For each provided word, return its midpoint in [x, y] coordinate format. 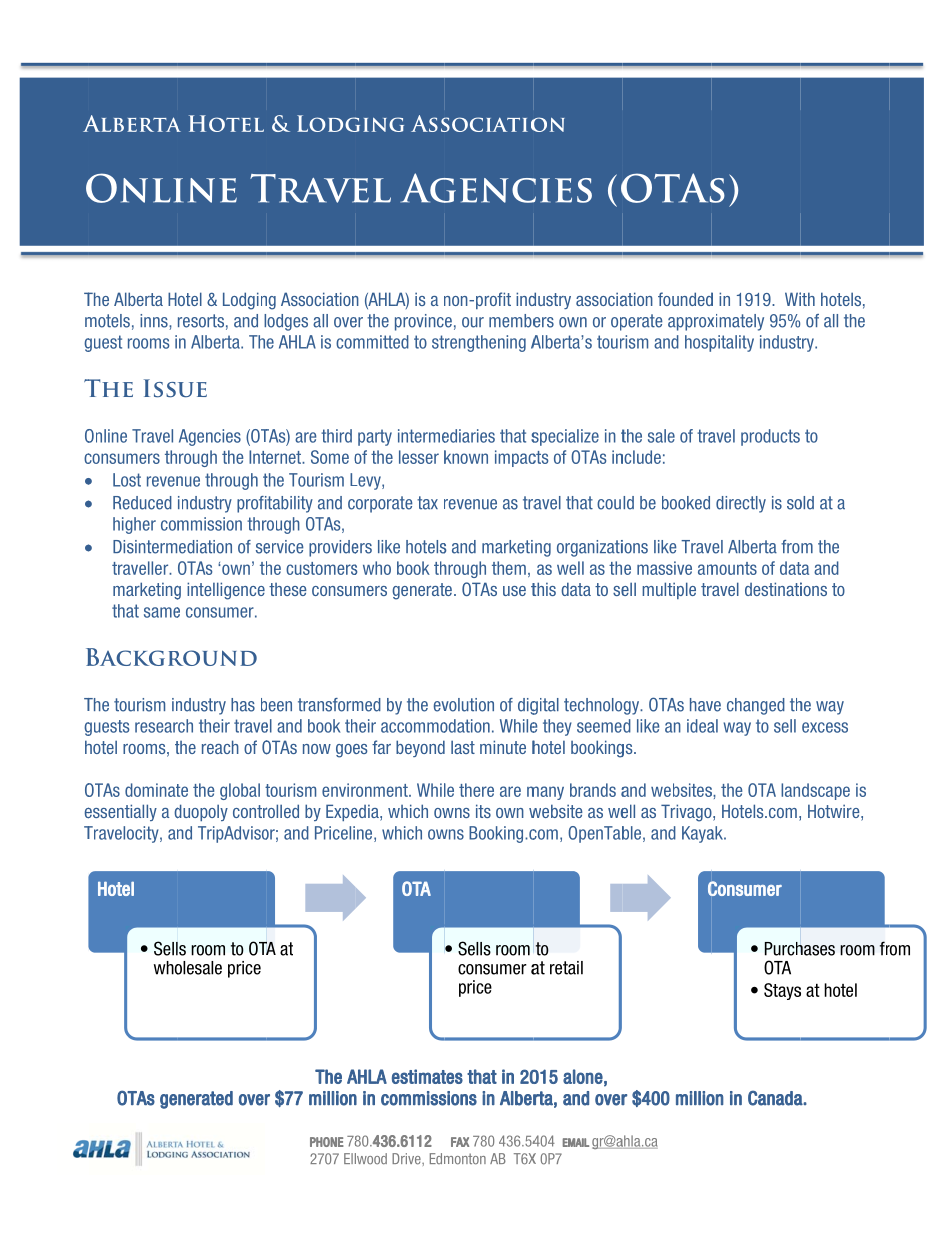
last [463, 747]
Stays [782, 991]
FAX [460, 1142]
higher [134, 525]
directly [741, 504]
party [375, 437]
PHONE [327, 1142]
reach [220, 747]
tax [427, 503]
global [240, 791]
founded [685, 299]
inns [155, 322]
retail [566, 968]
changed [756, 706]
